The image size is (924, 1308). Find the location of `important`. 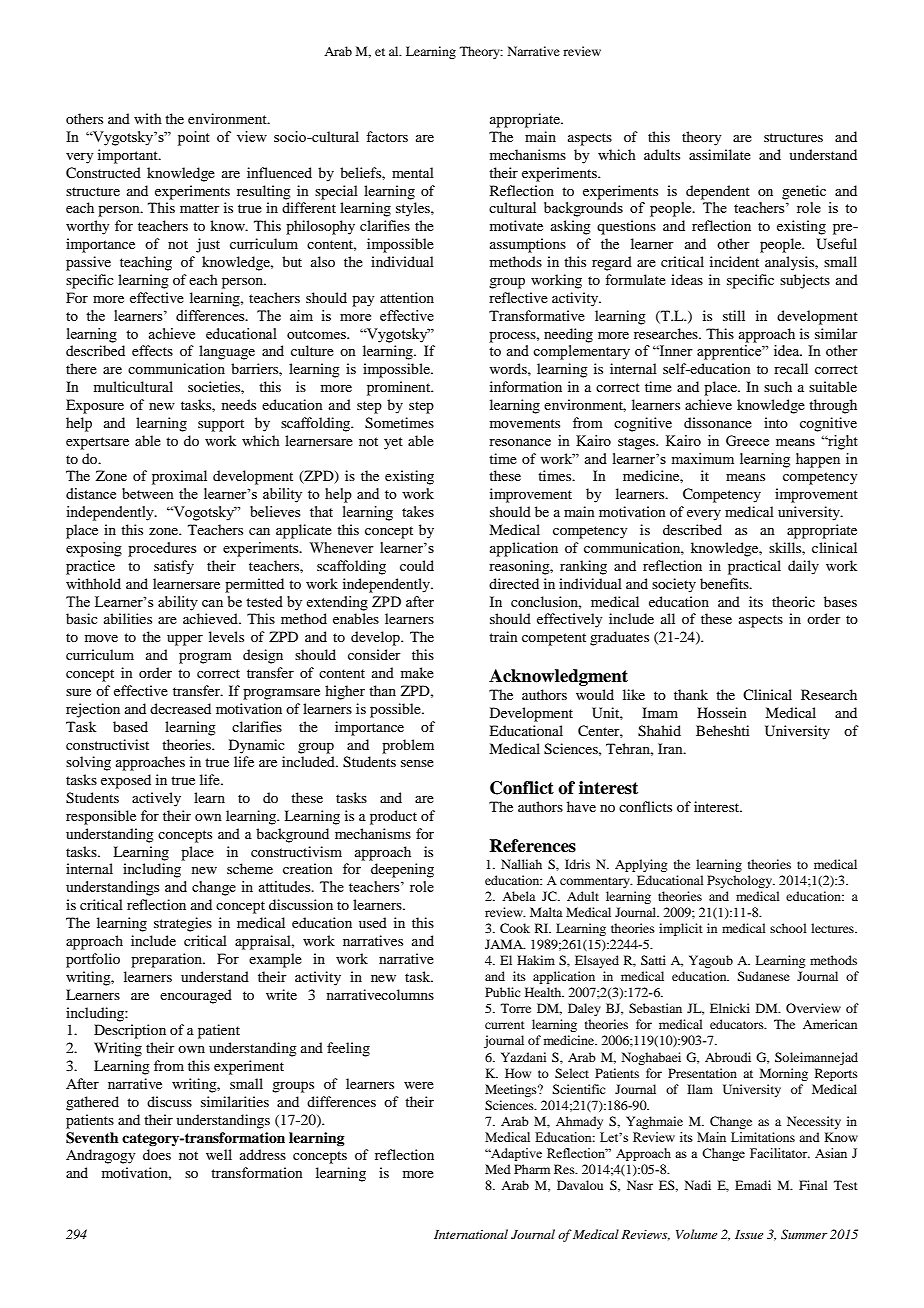

important is located at coordinates (129, 156).
